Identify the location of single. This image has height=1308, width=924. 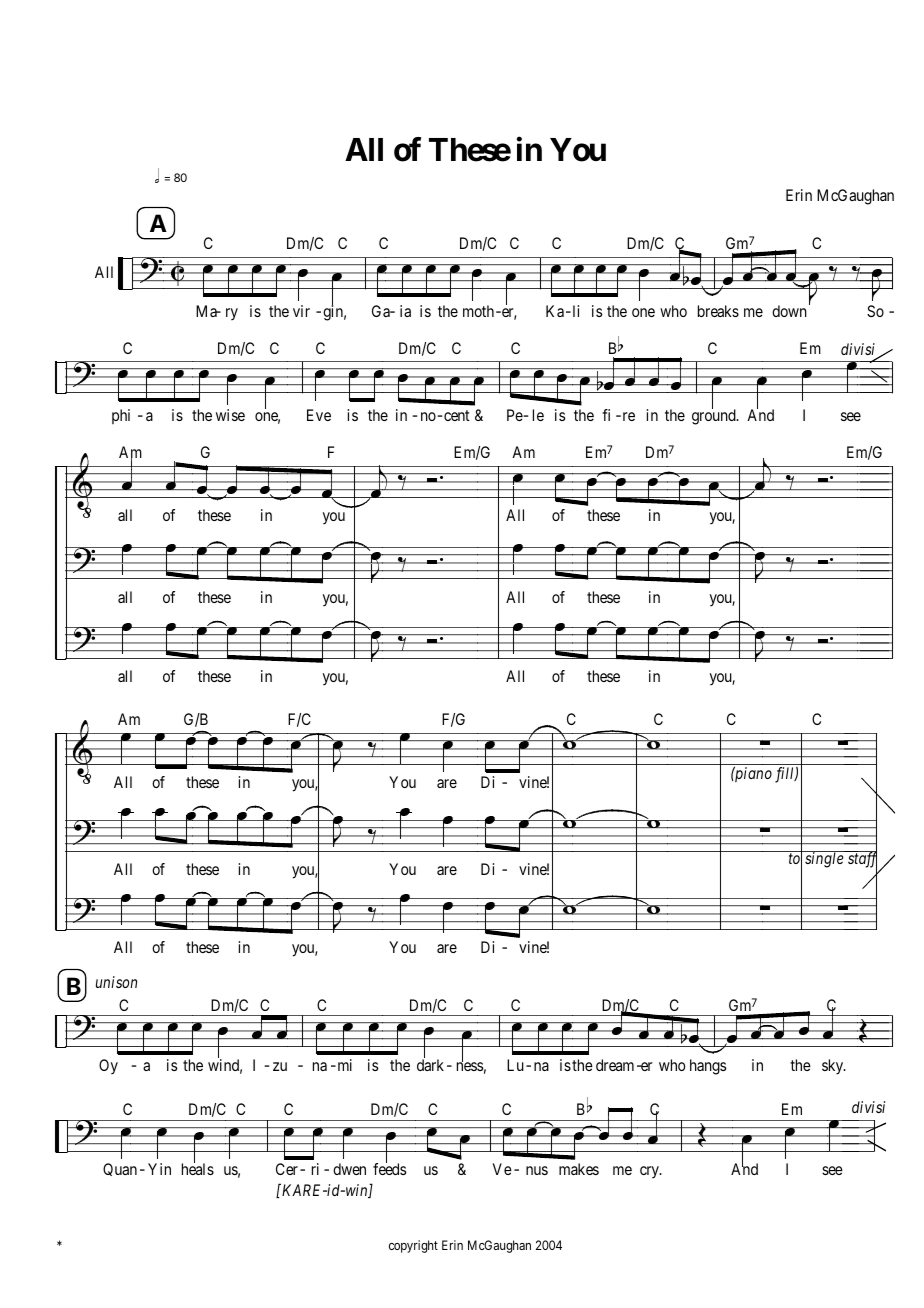
(824, 860).
